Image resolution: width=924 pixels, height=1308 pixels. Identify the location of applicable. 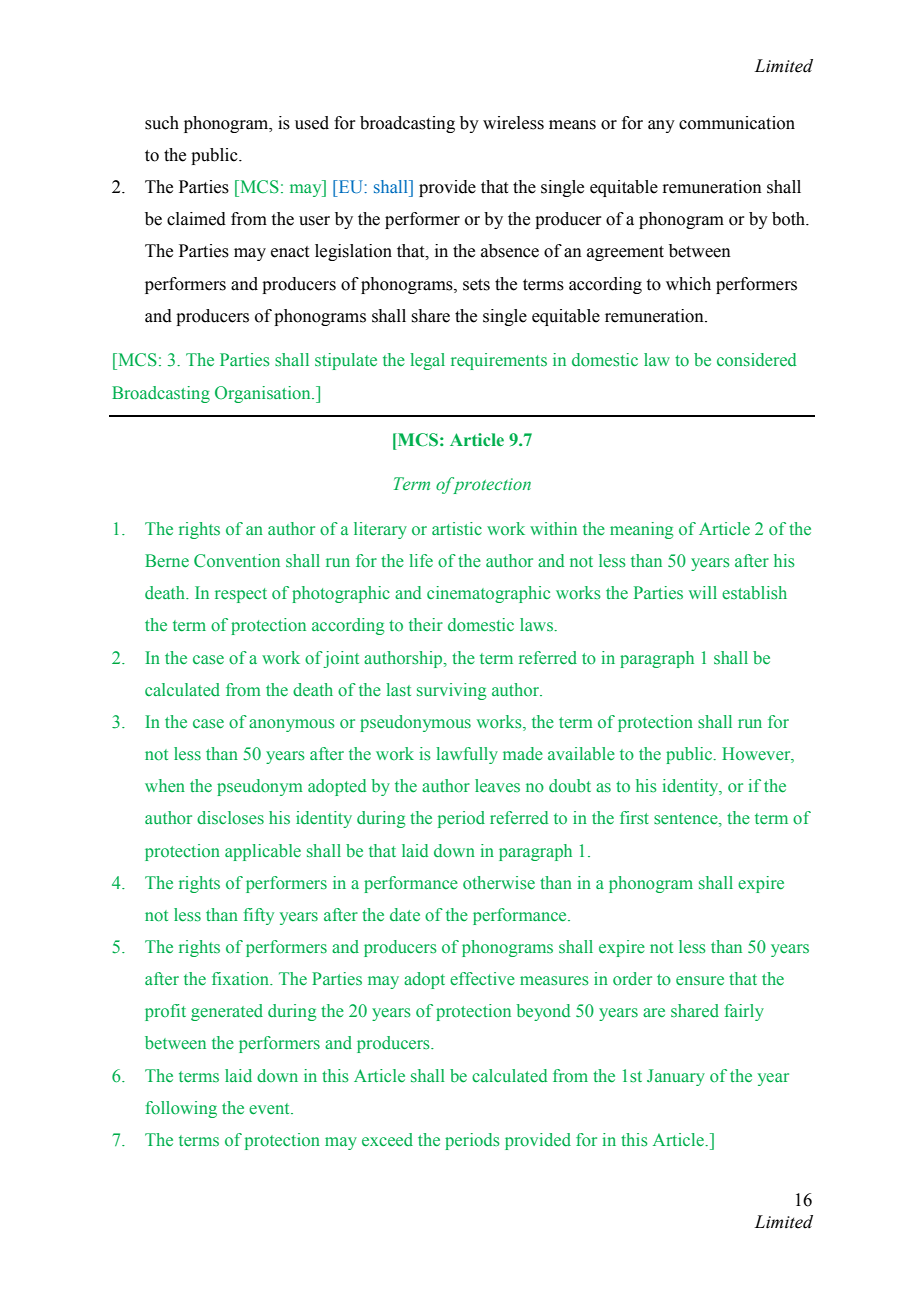
(263, 852).
